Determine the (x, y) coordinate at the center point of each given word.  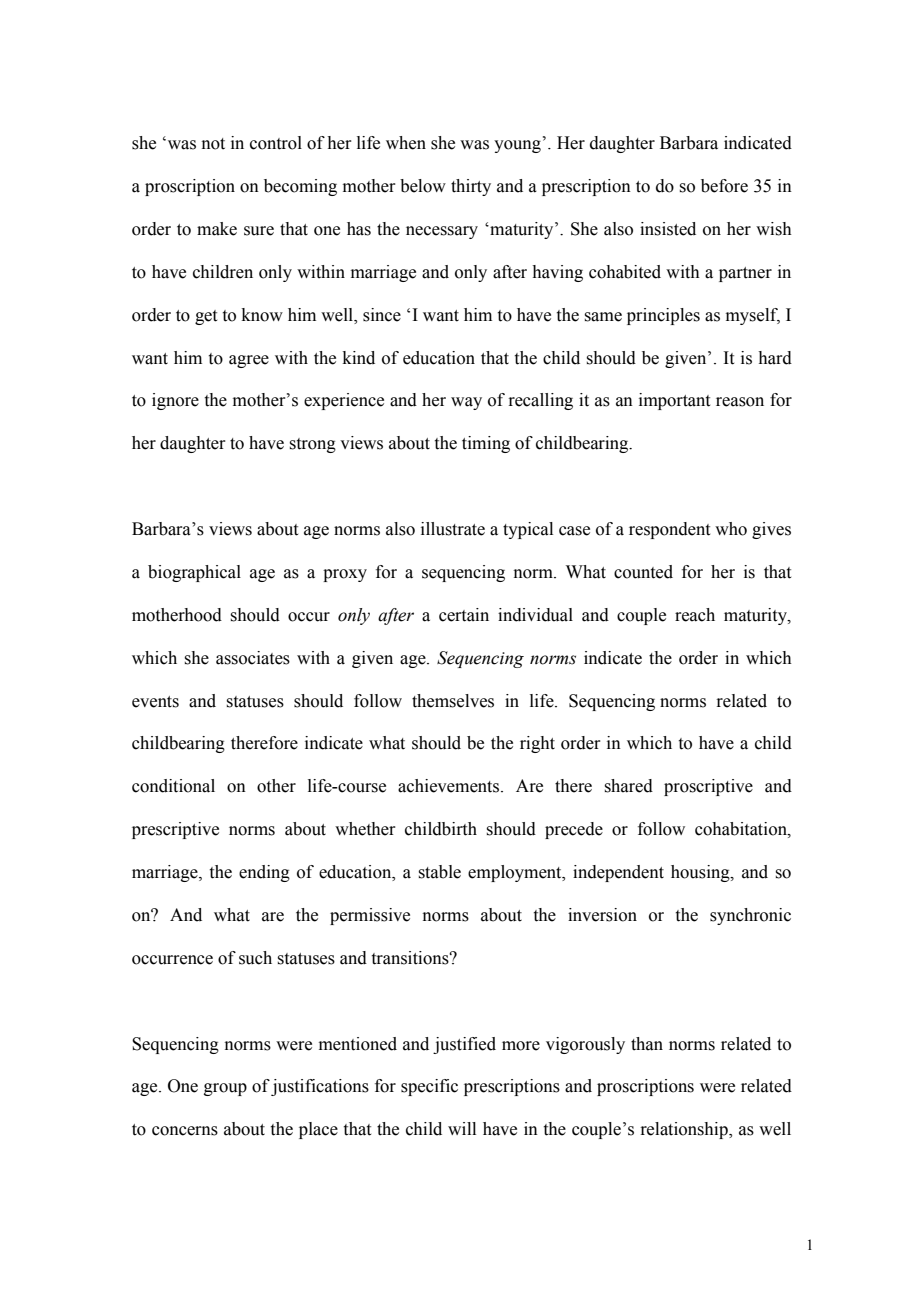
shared (628, 786)
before (724, 186)
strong (312, 445)
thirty (471, 187)
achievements (450, 786)
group (225, 1089)
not (213, 144)
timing (486, 444)
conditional (173, 786)
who (731, 529)
